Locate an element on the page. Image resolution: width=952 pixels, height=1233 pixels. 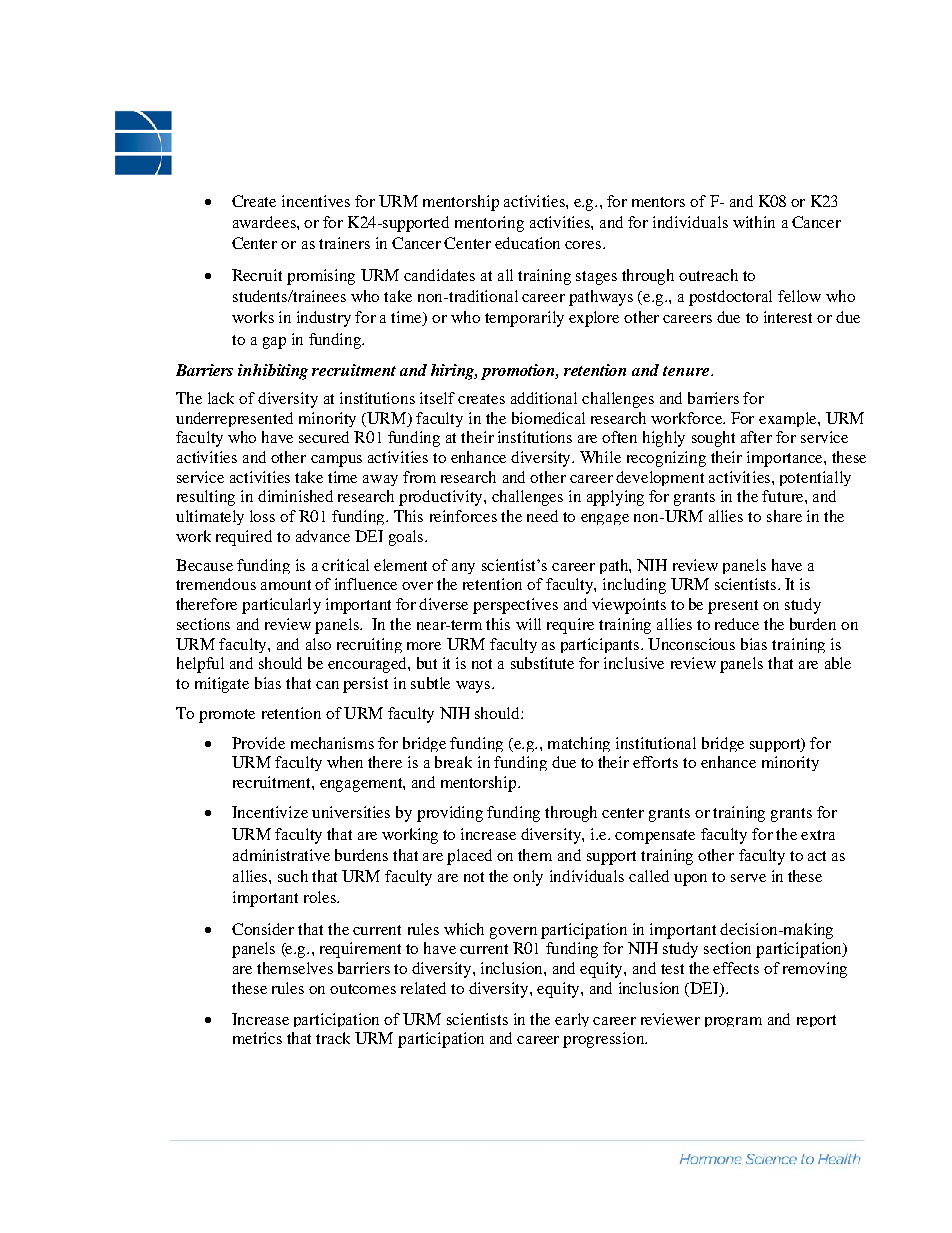
metrics is located at coordinates (257, 1038).
